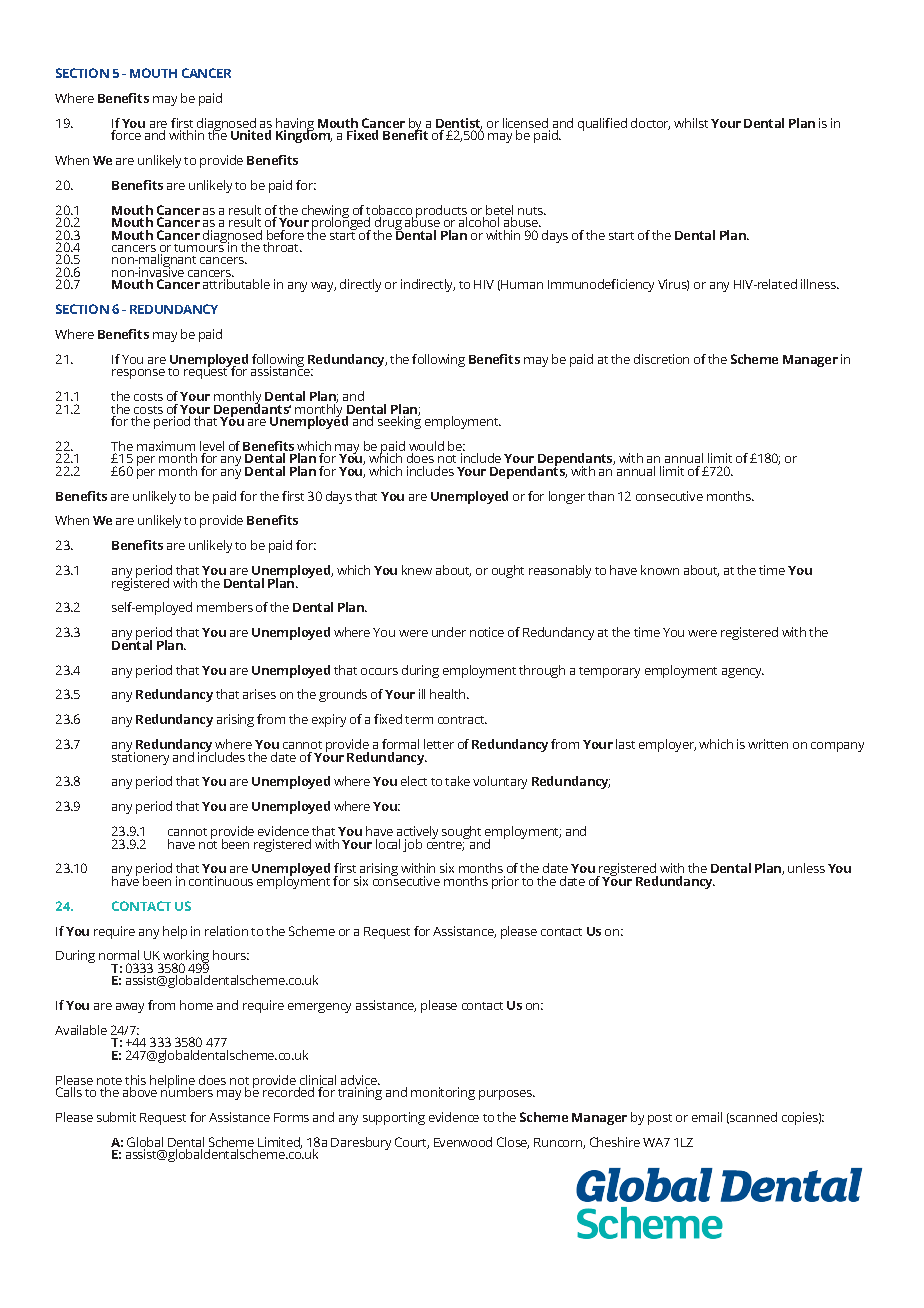 The height and width of the screenshot is (1308, 924). Describe the element at coordinates (707, 1117) in the screenshot. I see `email` at that location.
